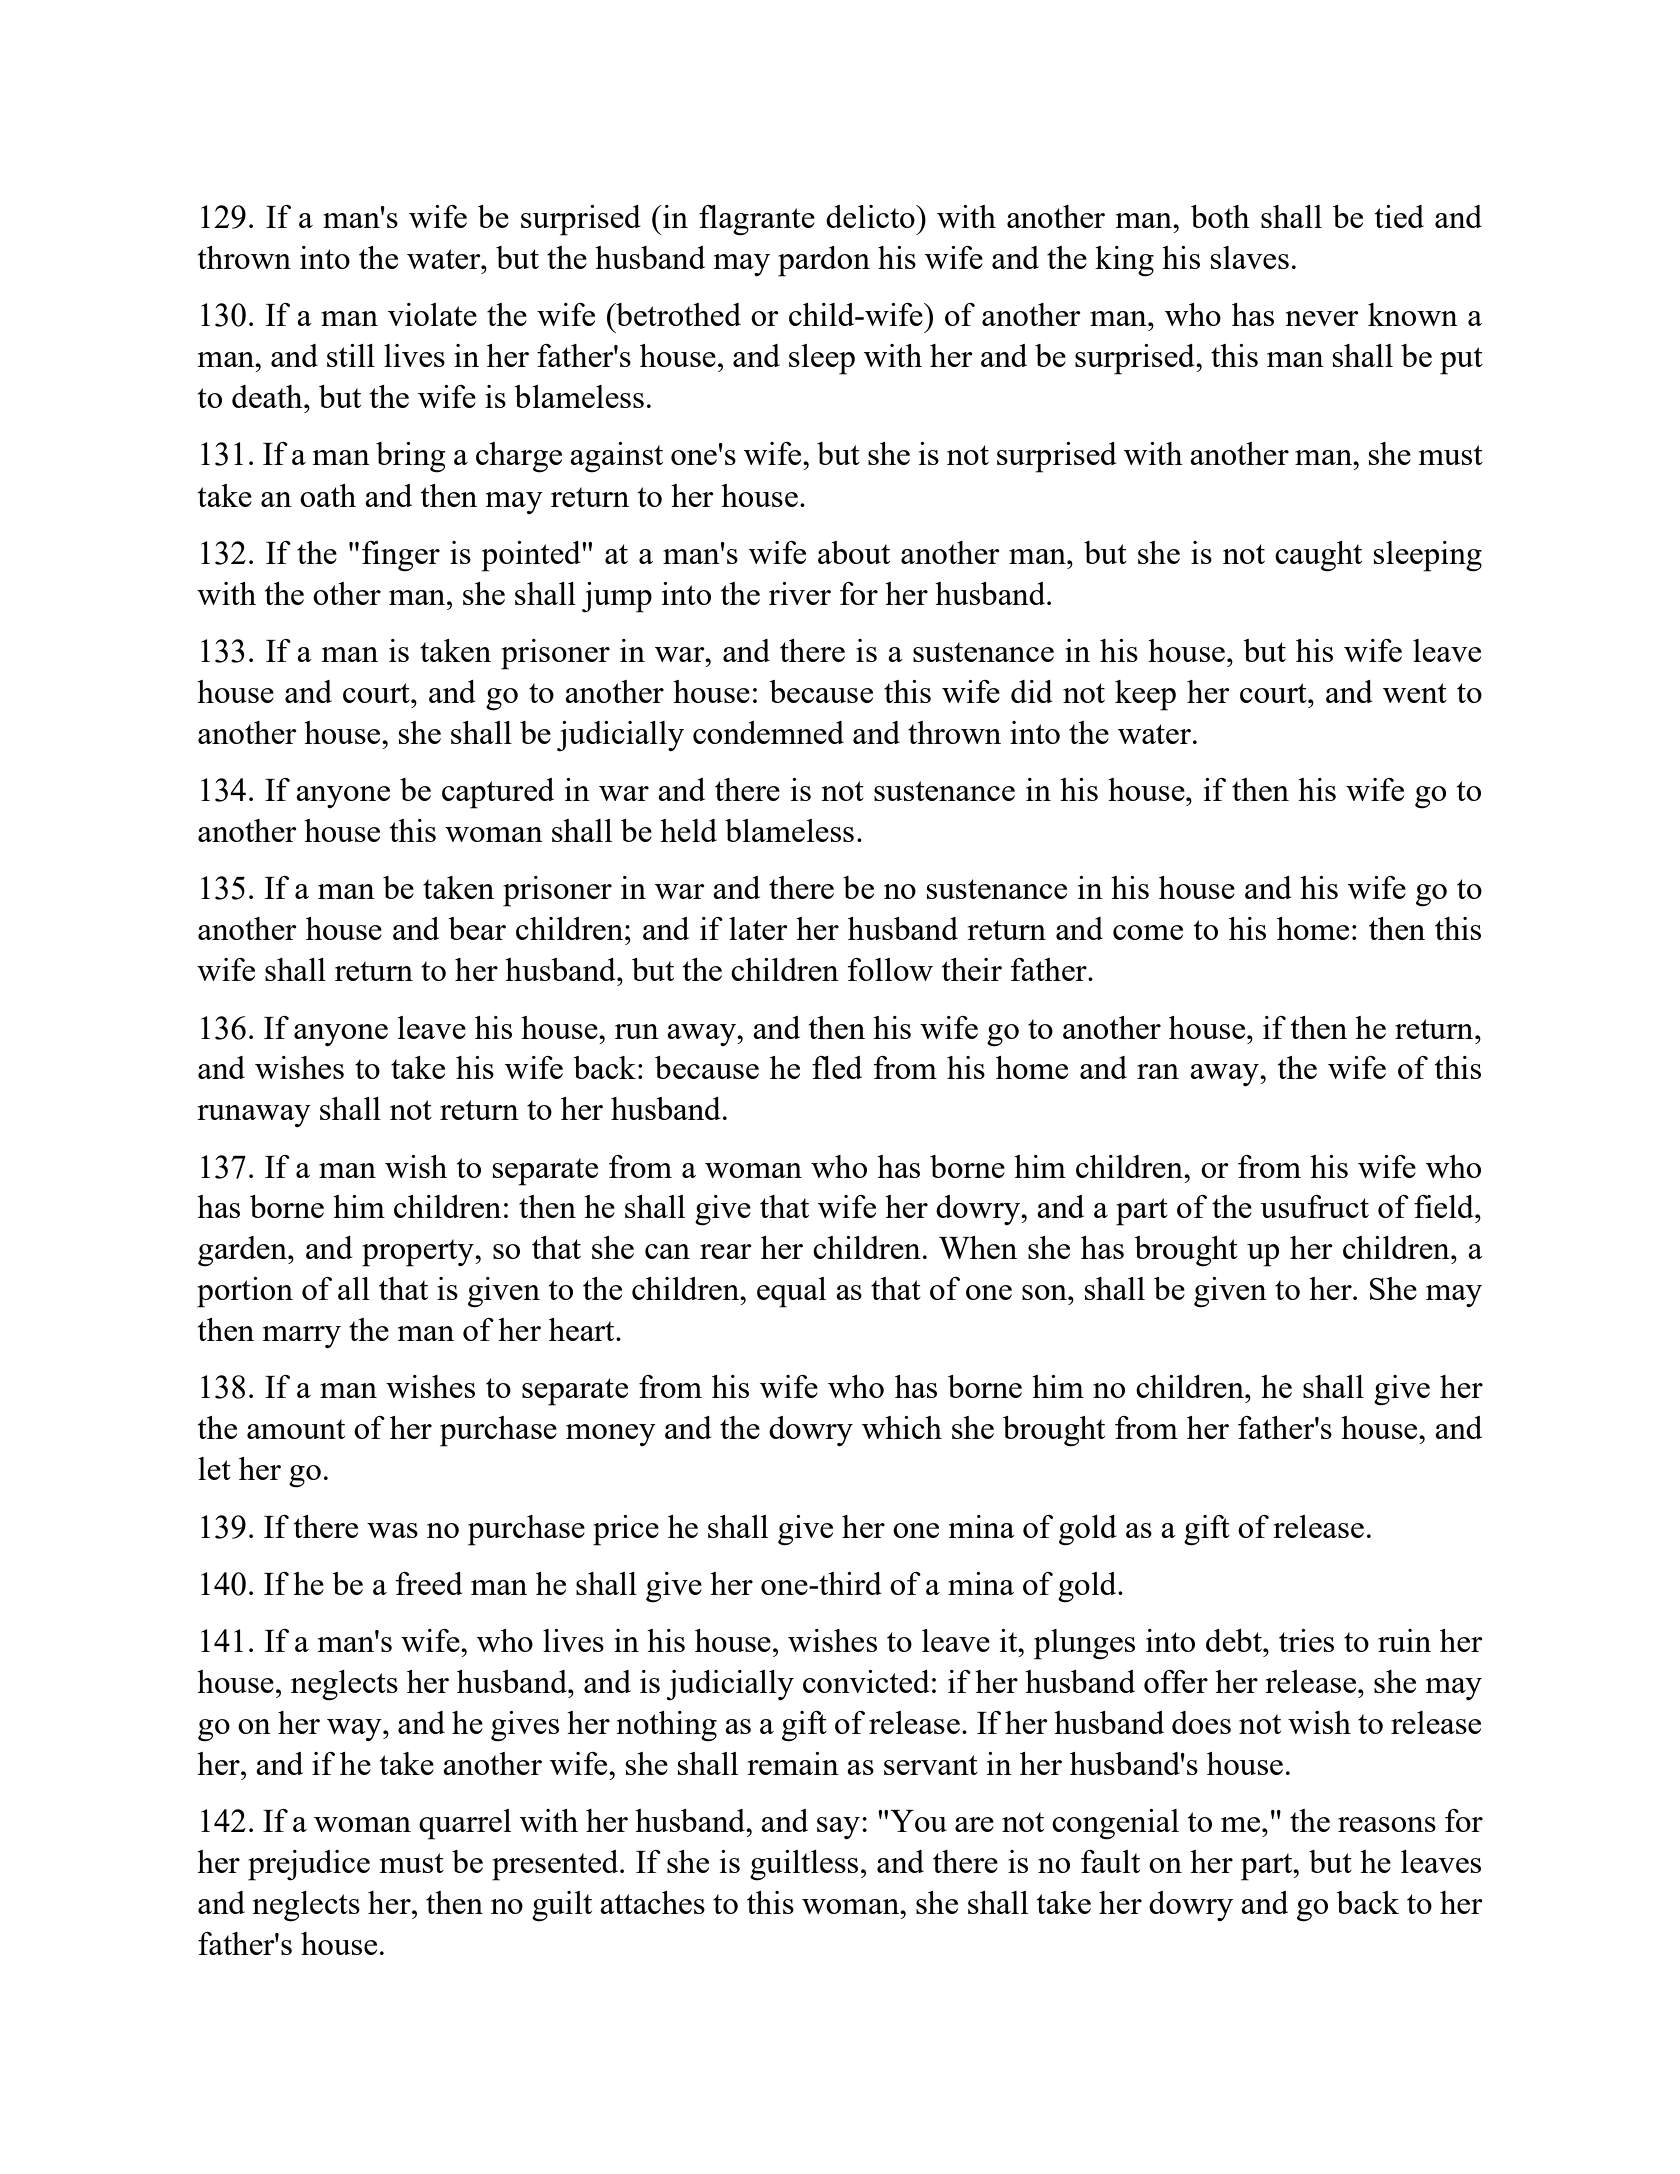 The image size is (1680, 2174). I want to click on violate, so click(432, 314).
